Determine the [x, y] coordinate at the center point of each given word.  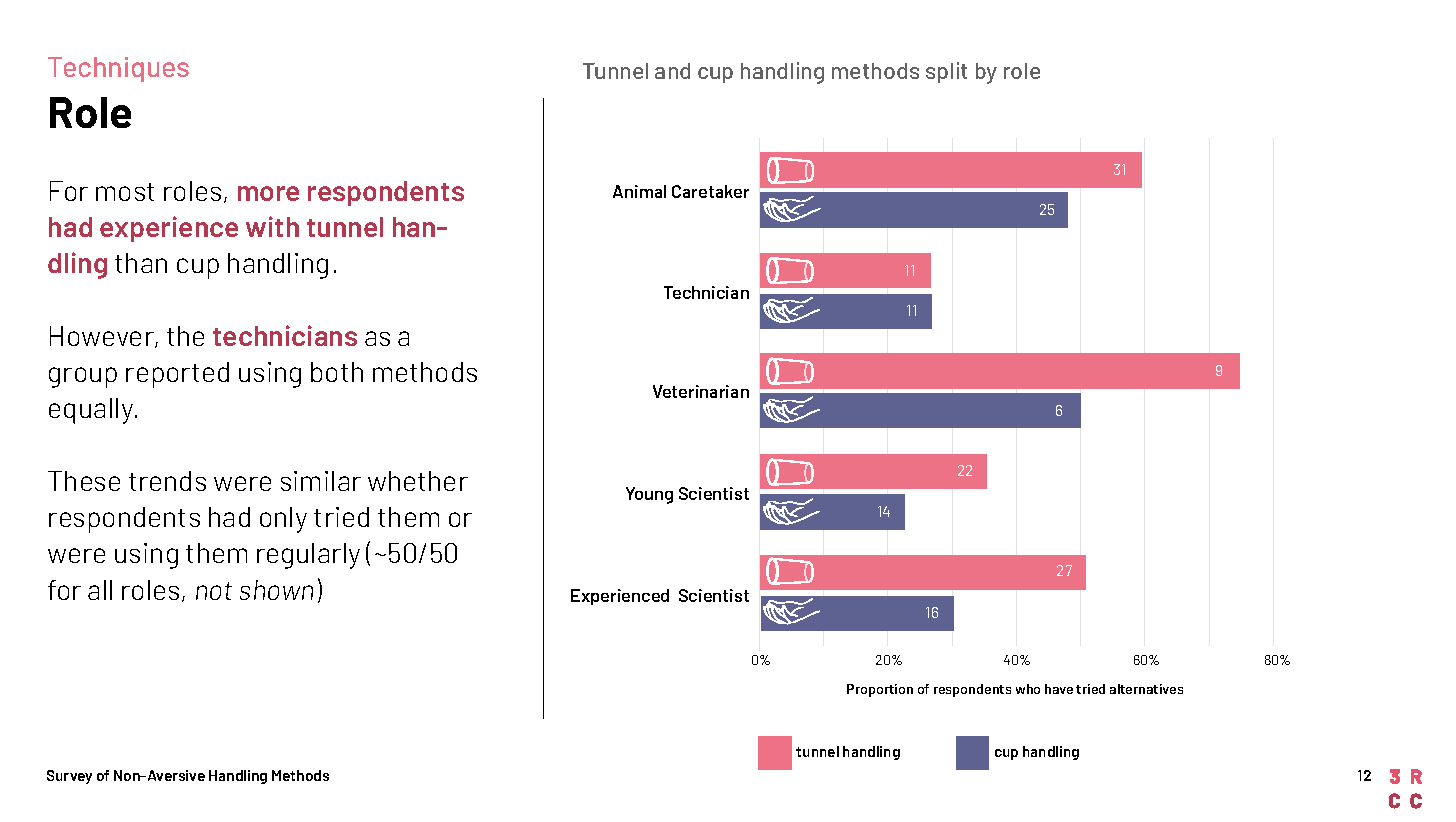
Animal [639, 191]
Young [649, 495]
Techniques [118, 69]
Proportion [880, 690]
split [946, 72]
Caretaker [710, 191]
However [103, 337]
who [1028, 689]
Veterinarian [701, 391]
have [1059, 689]
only [283, 520]
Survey [69, 777]
